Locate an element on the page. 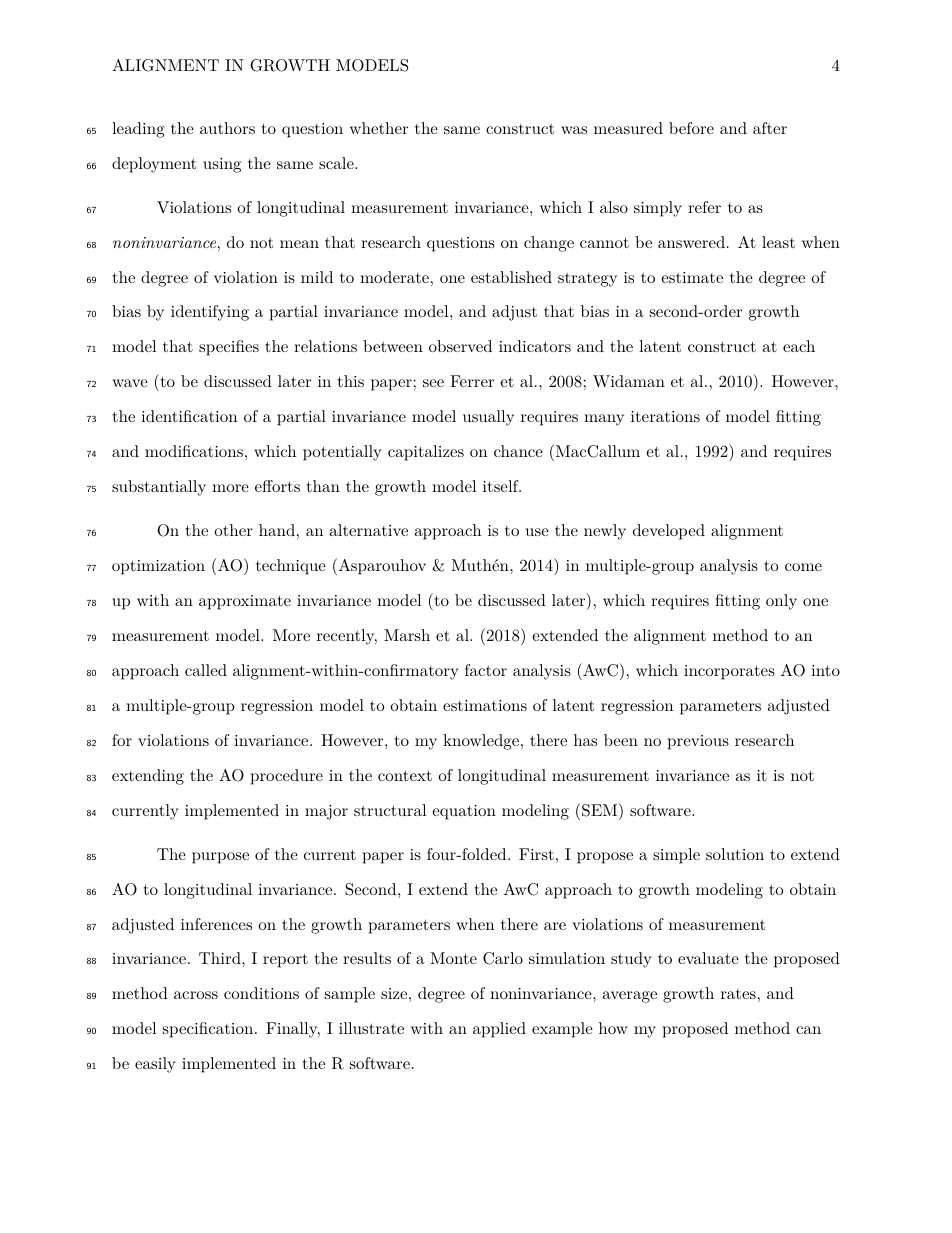 The height and width of the image is (1233, 952). Ferrer is located at coordinates (472, 381).
